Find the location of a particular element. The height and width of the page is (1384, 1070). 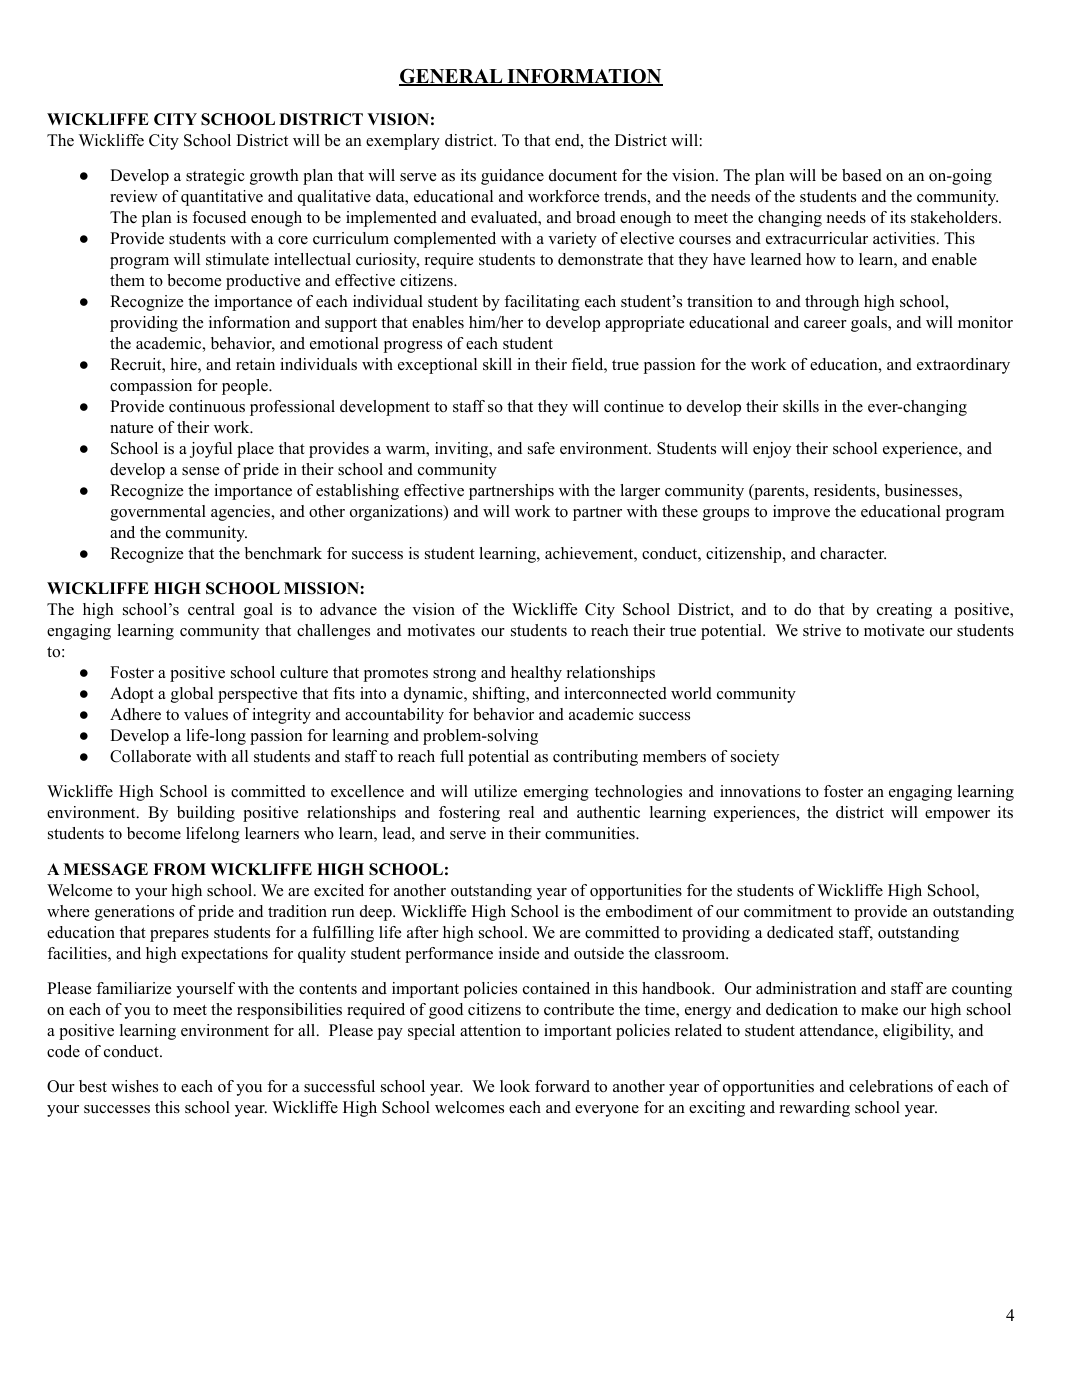

empower is located at coordinates (957, 816).
